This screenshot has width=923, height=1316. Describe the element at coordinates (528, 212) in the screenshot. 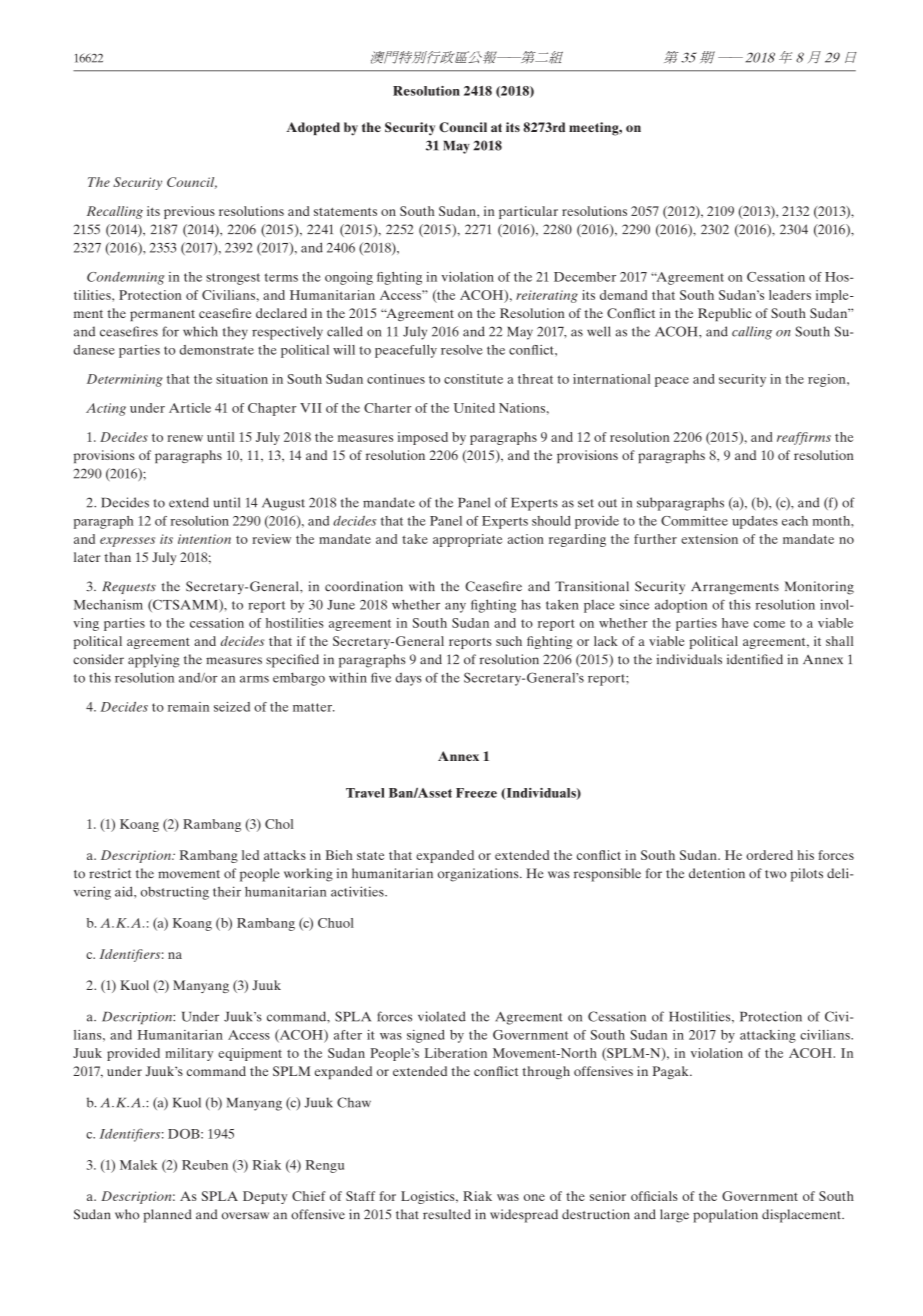

I see `particular` at that location.
